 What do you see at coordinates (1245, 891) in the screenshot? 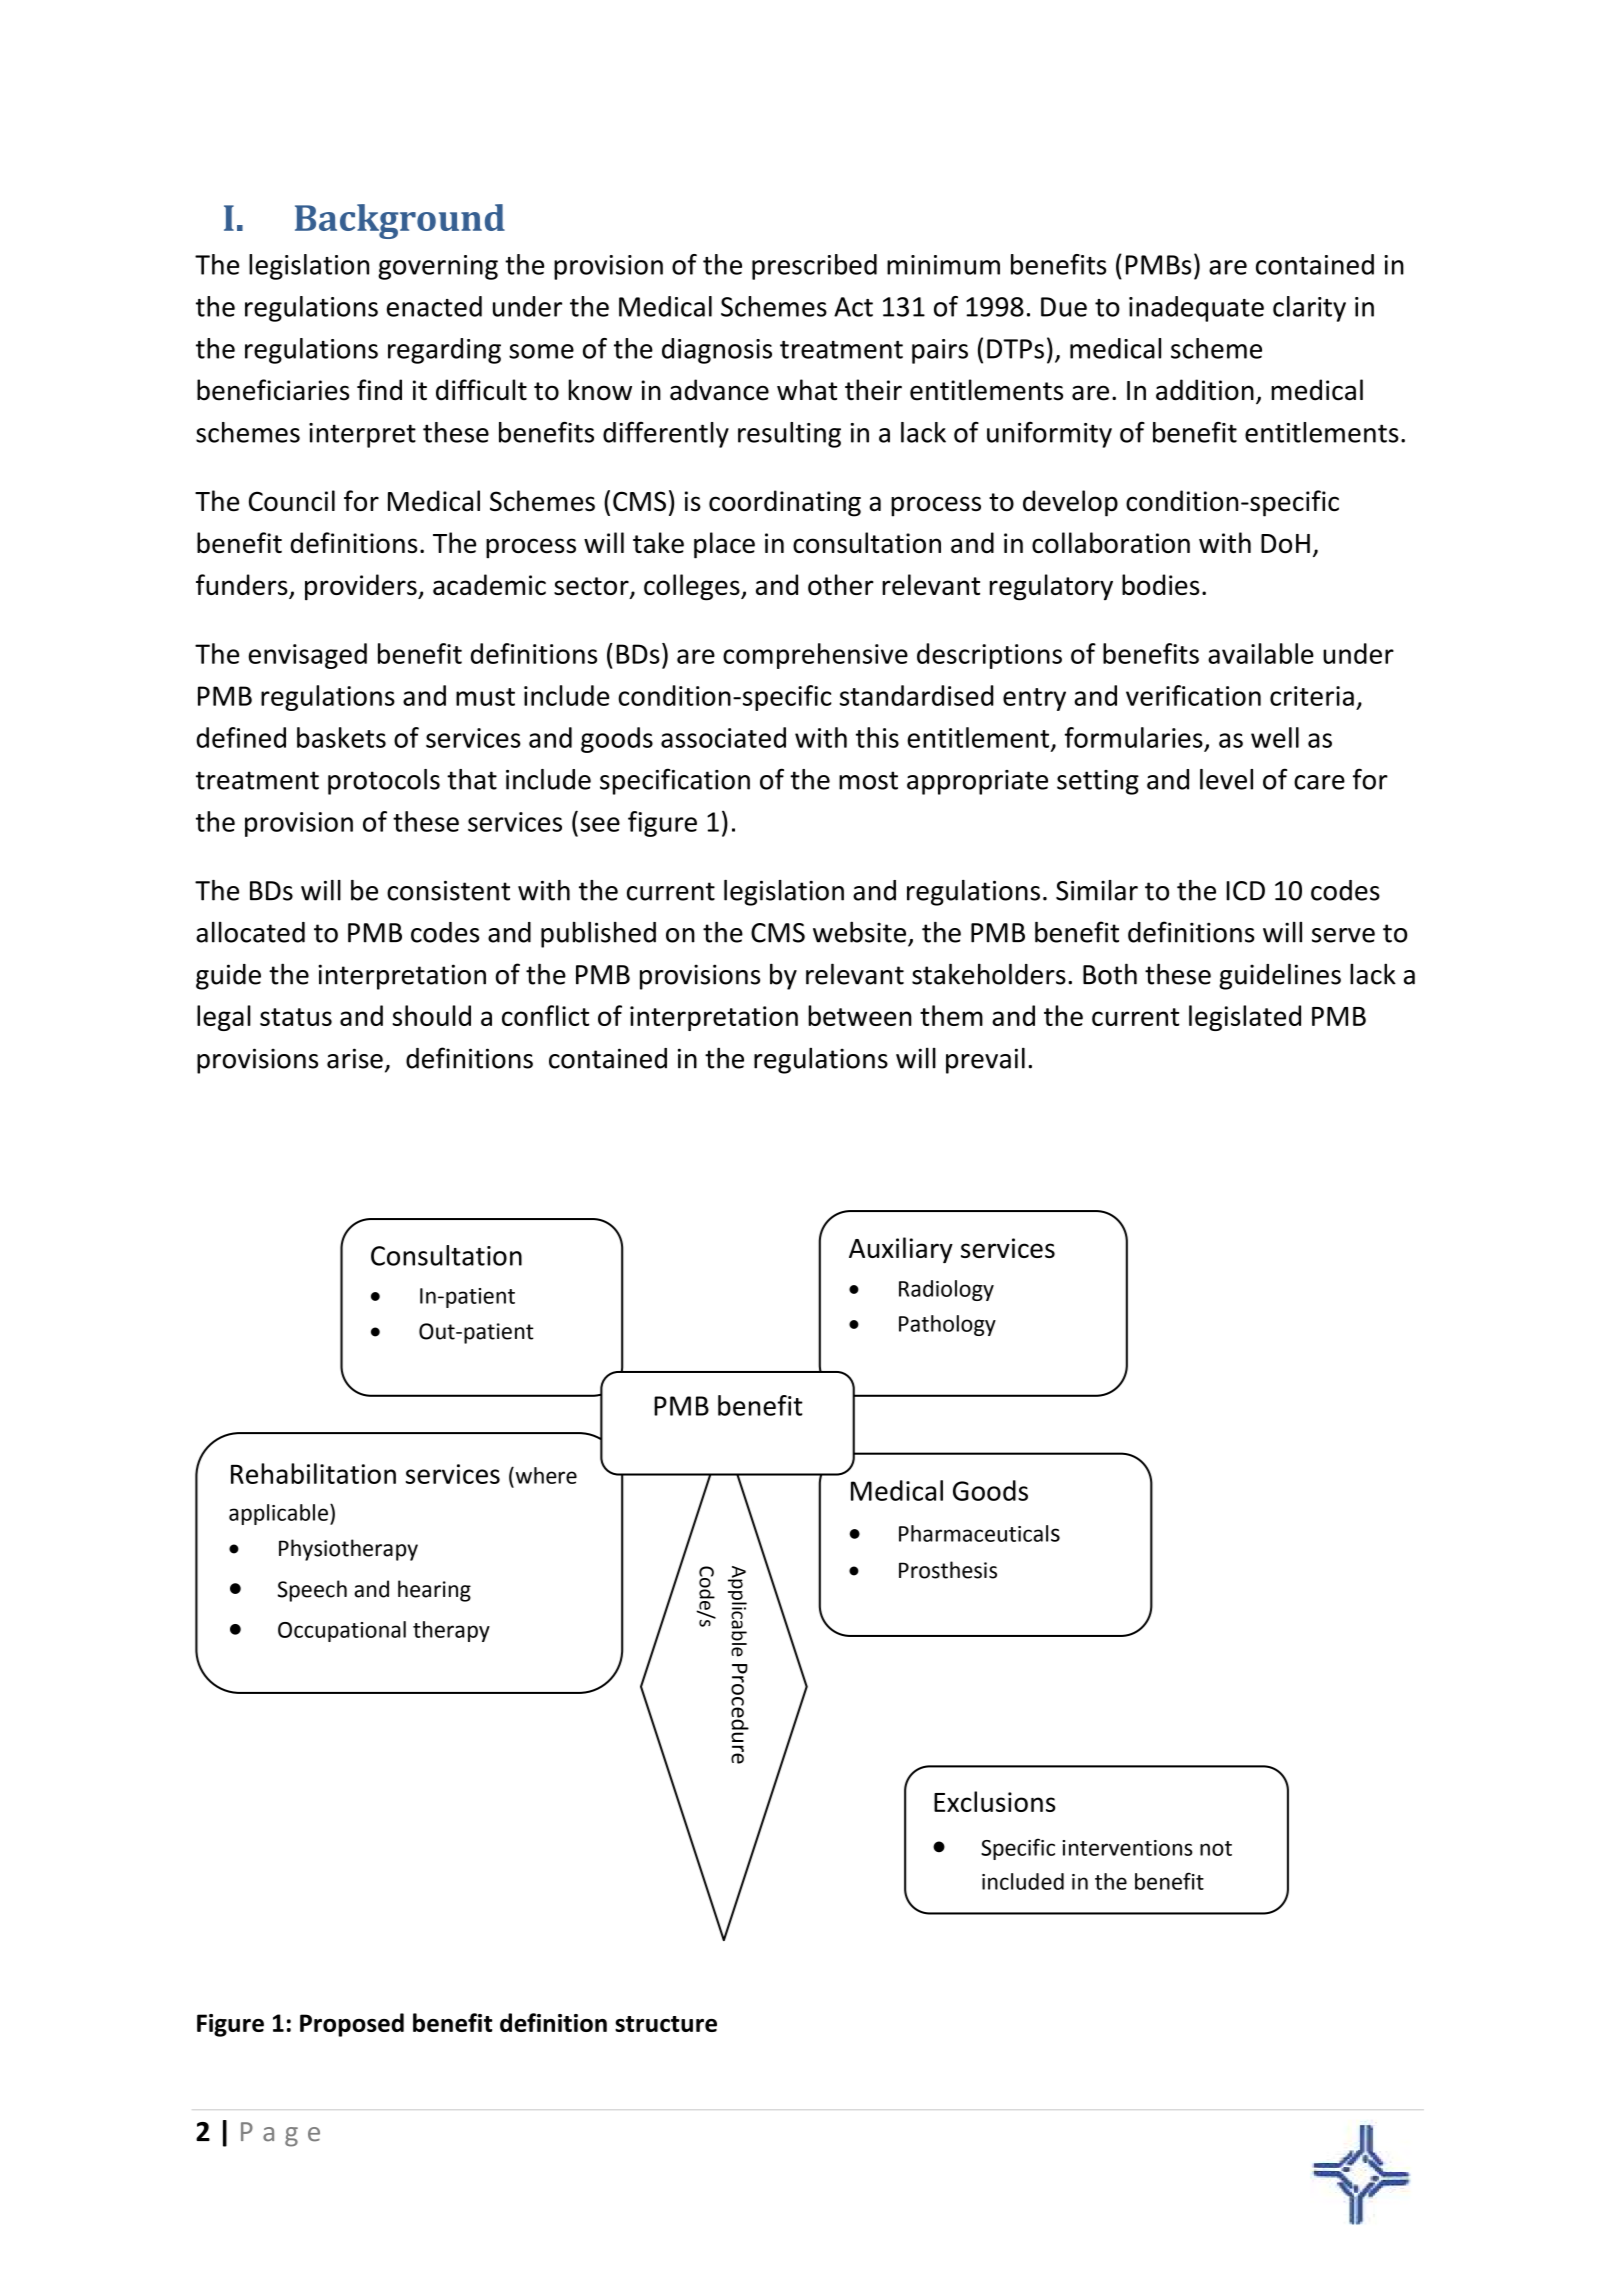
I see `ICD` at bounding box center [1245, 891].
